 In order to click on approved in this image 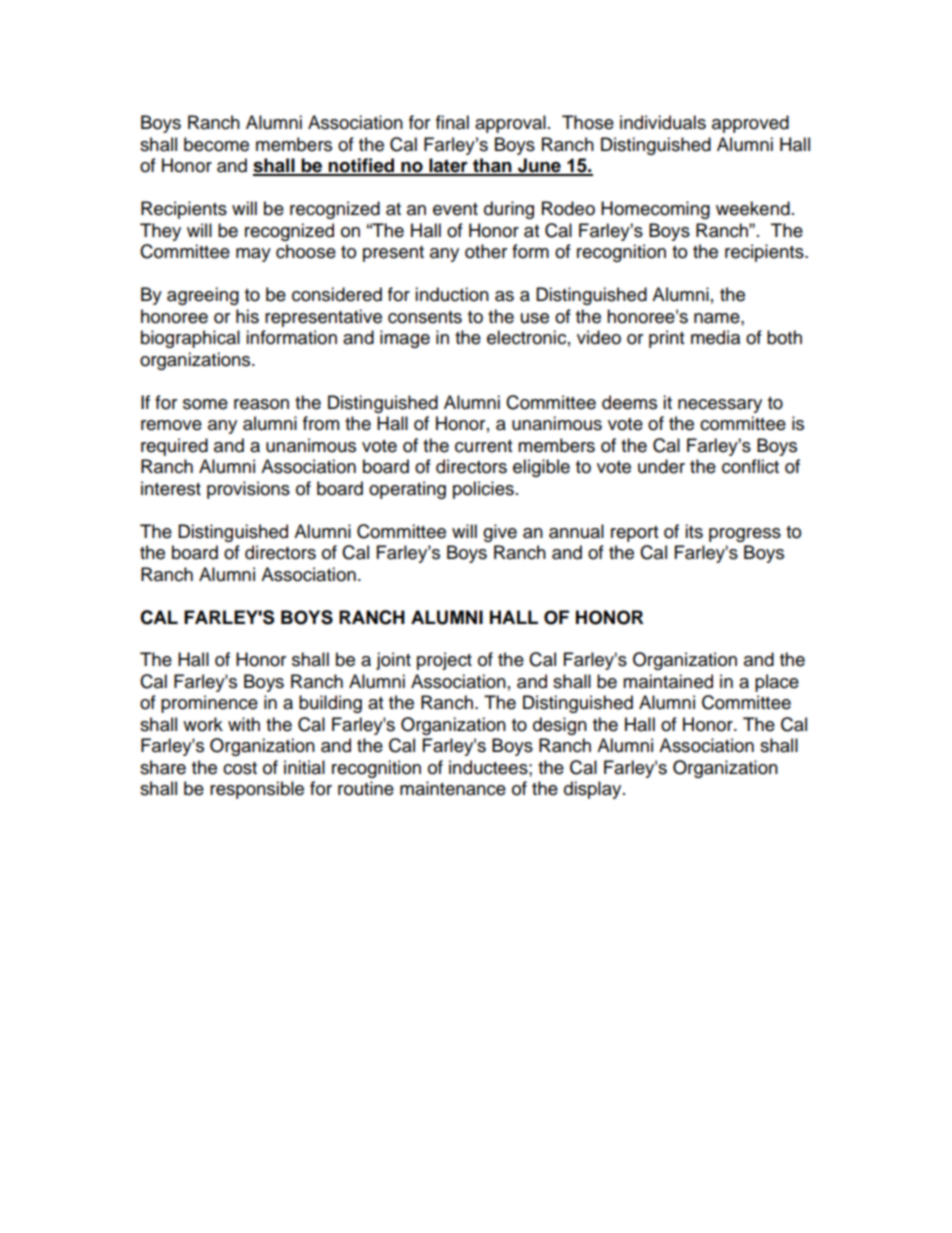, I will do `click(750, 124)`.
